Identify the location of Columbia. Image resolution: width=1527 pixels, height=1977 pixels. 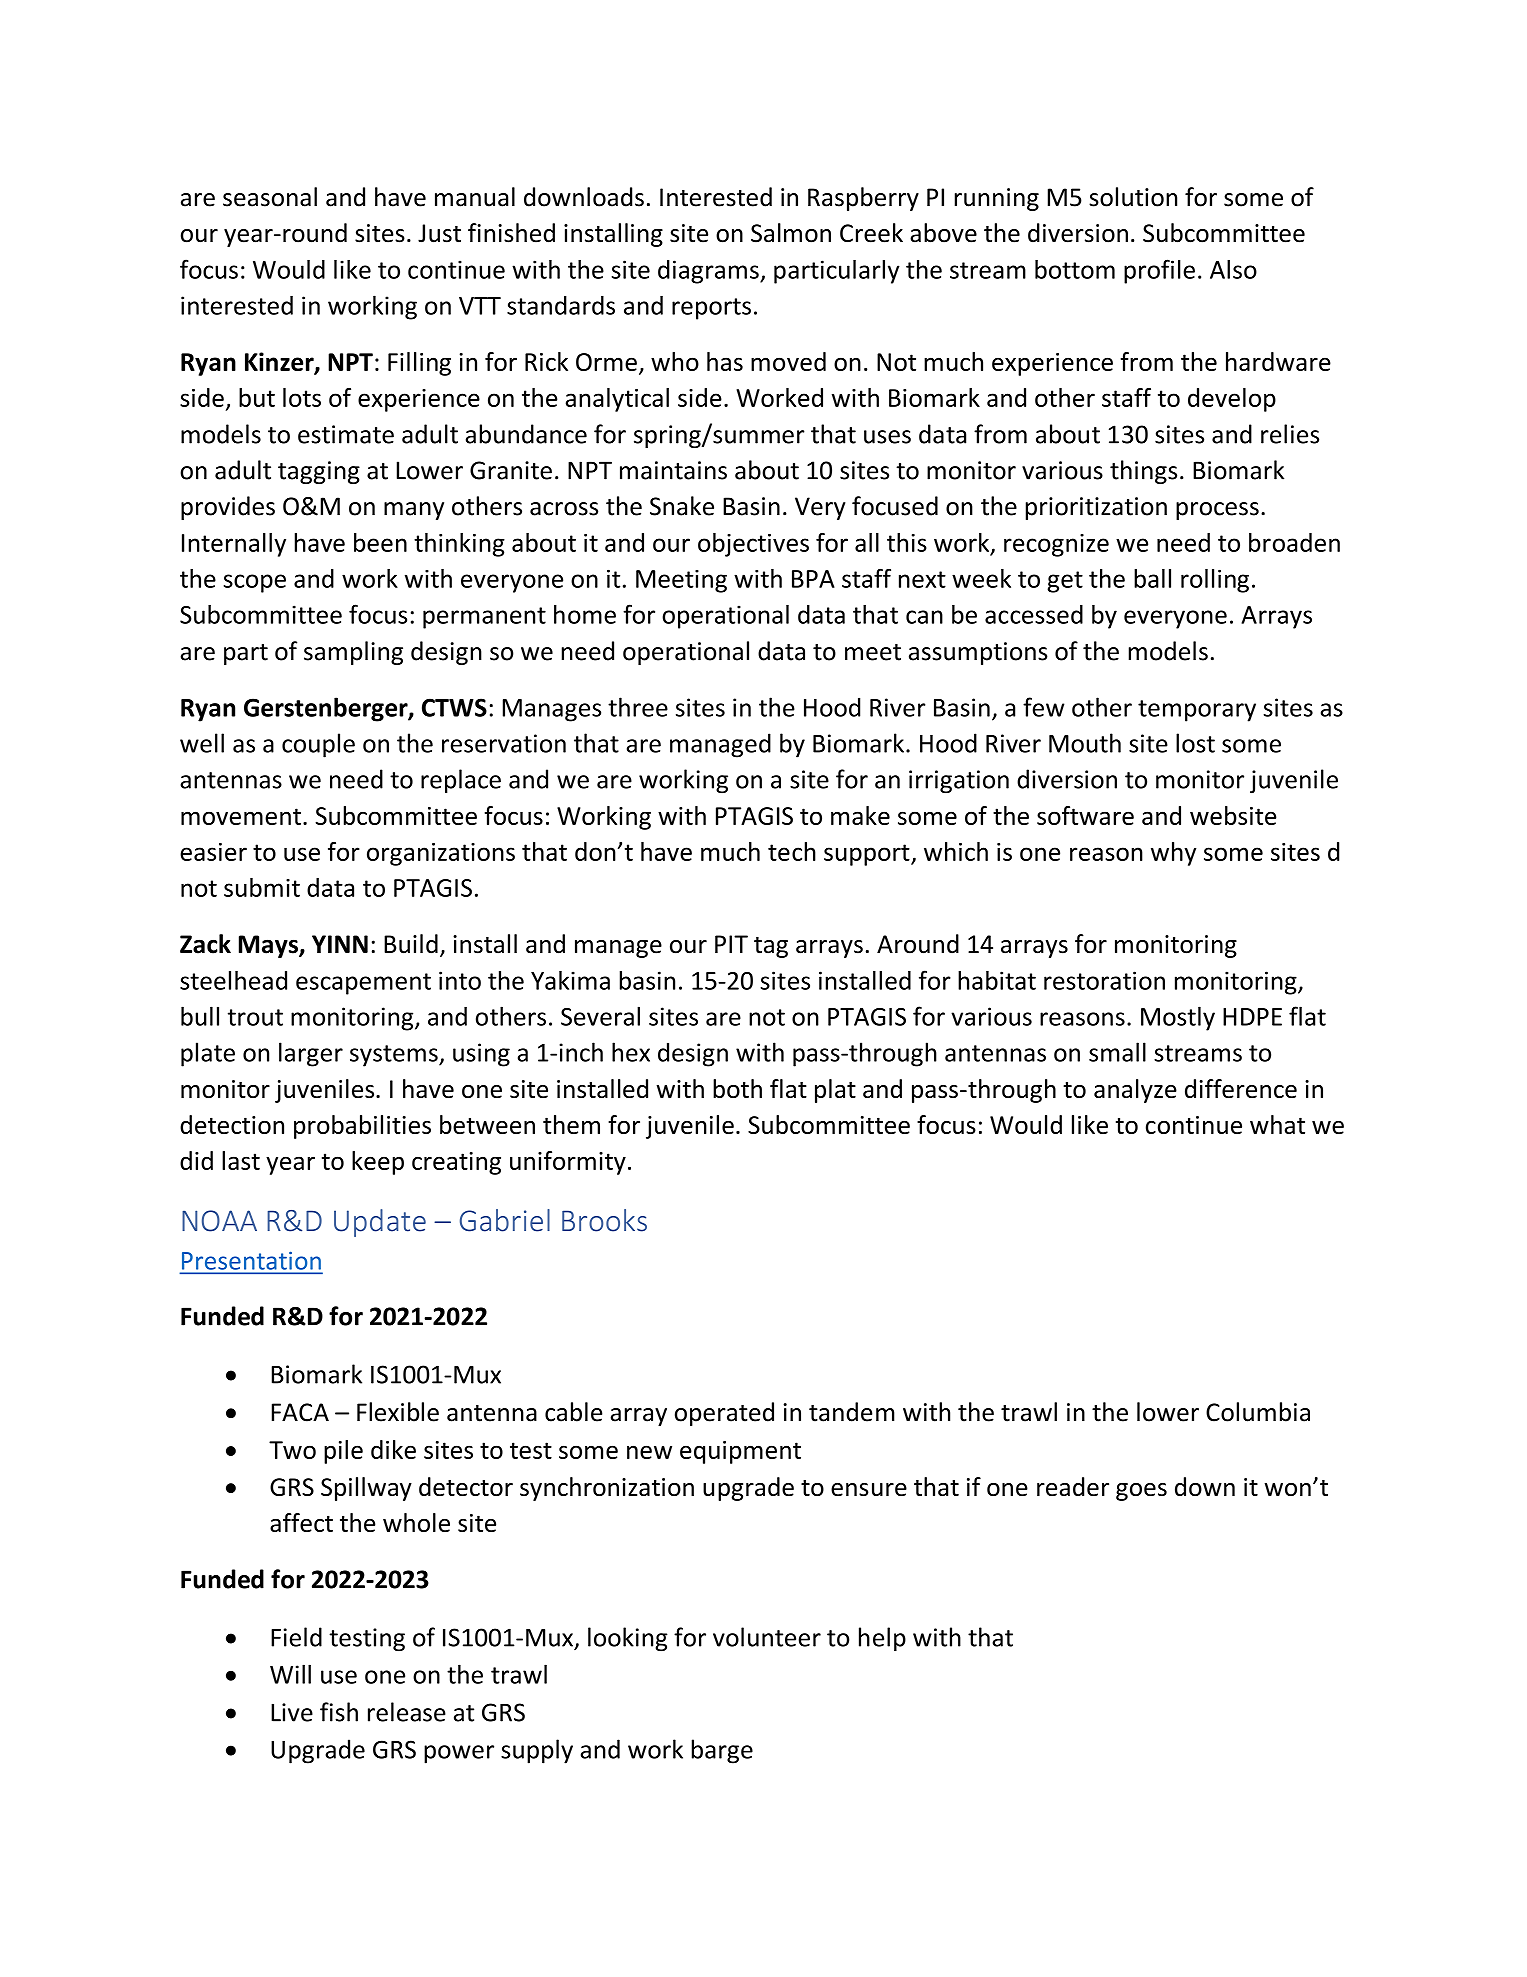
(1258, 1412).
